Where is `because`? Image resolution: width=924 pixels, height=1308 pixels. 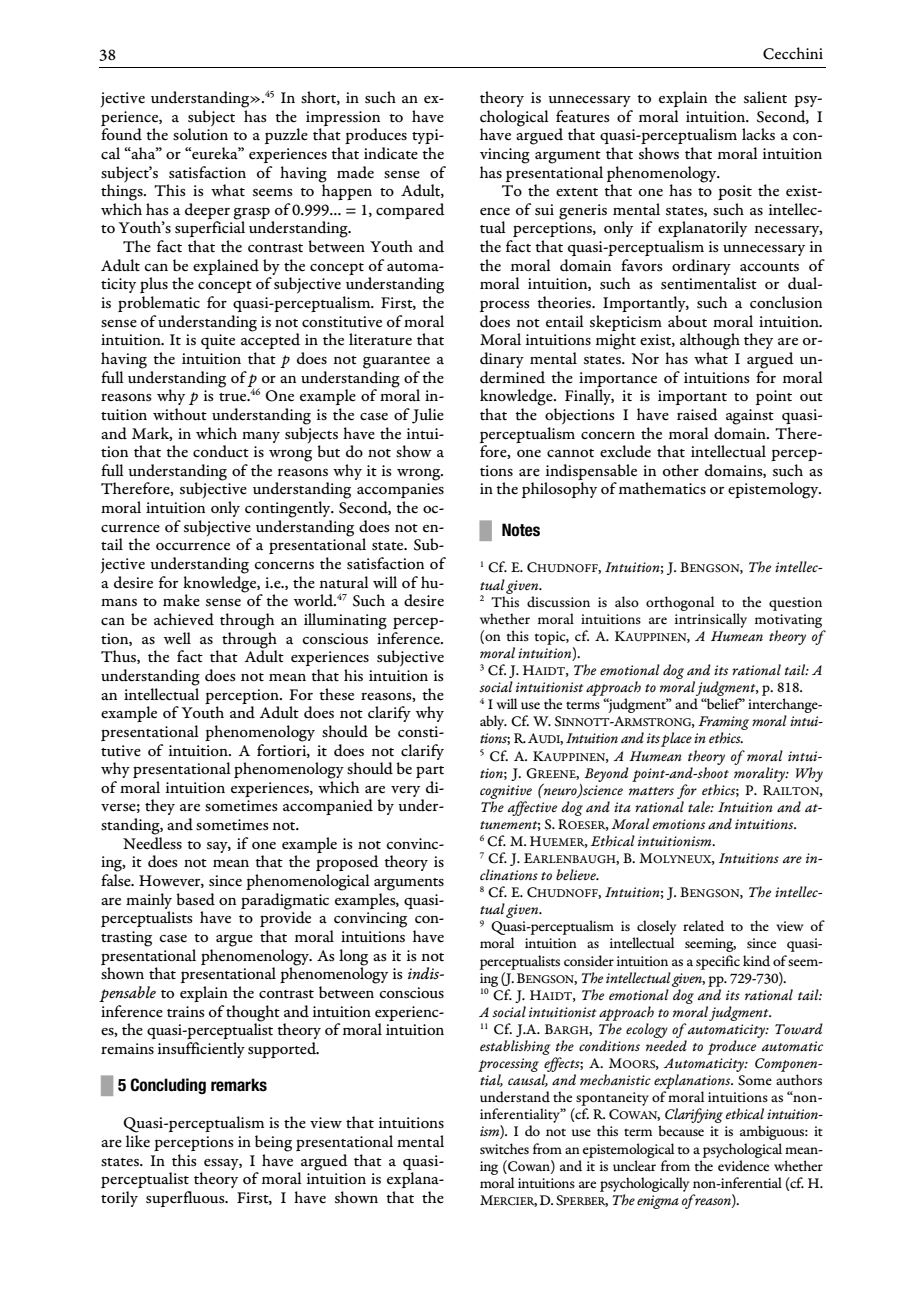
because is located at coordinates (681, 1130).
